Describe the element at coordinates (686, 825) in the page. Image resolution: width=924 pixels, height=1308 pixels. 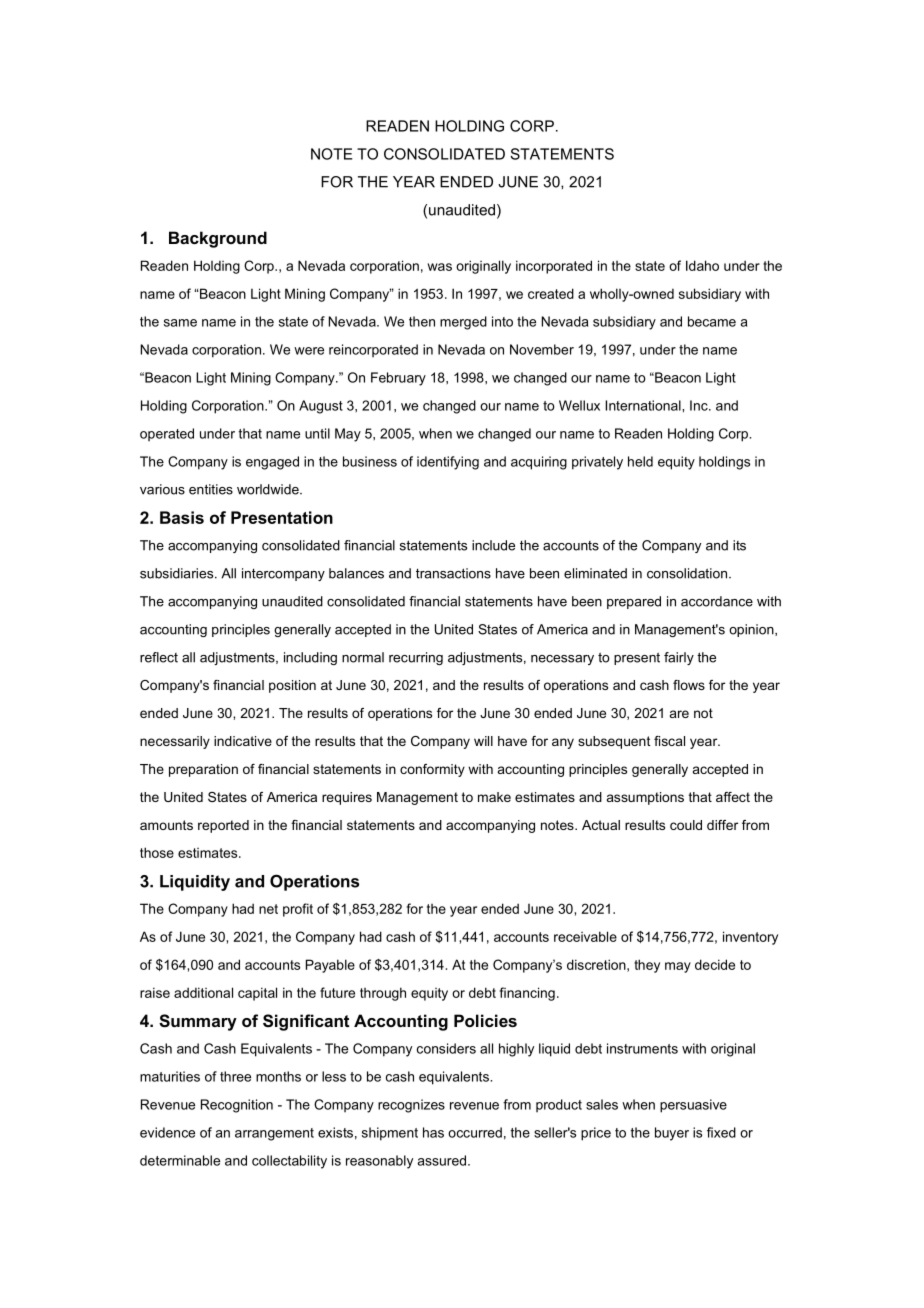
I see `could` at that location.
